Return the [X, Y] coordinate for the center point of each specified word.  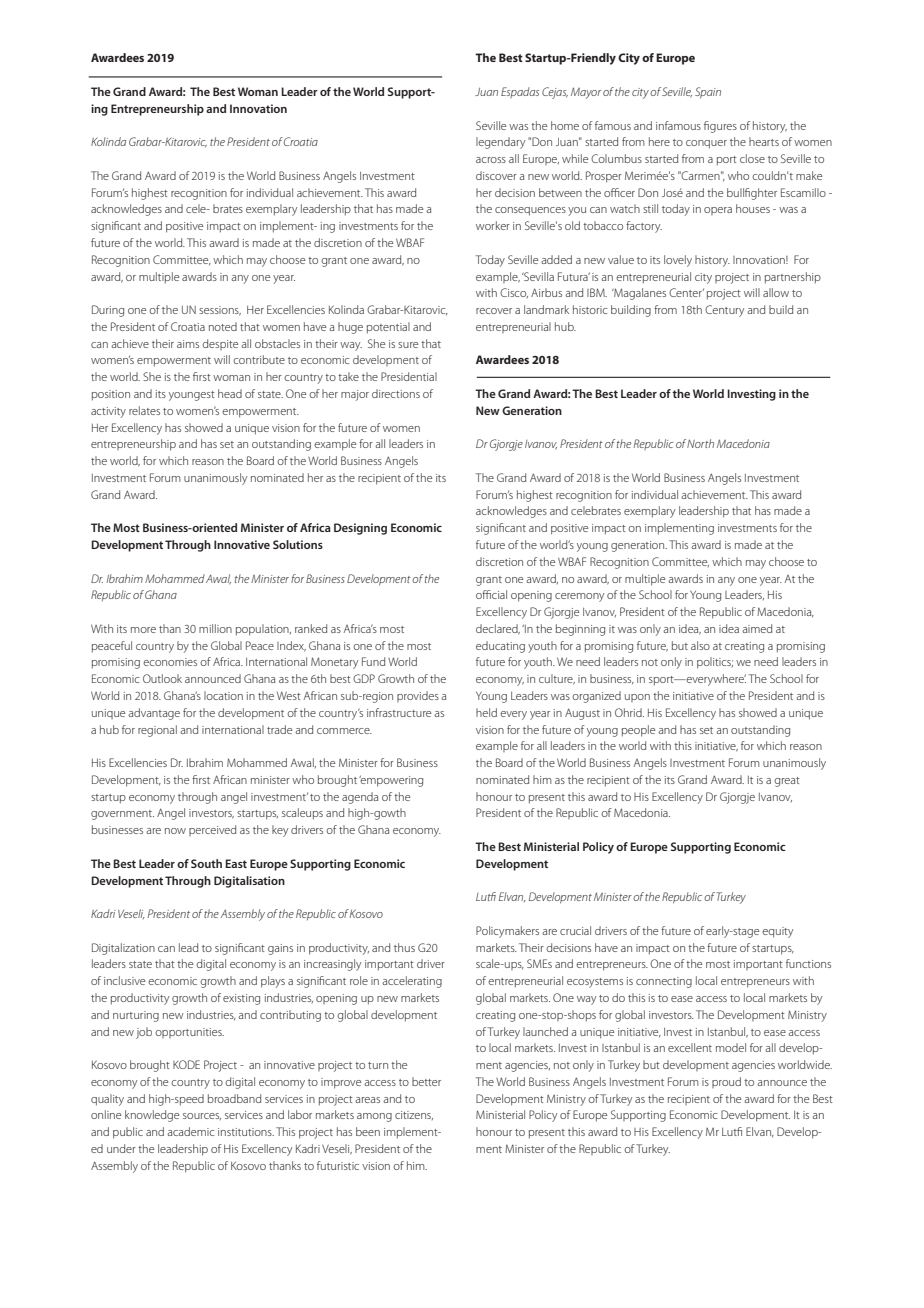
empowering [391, 781]
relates [144, 410]
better [426, 1081]
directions [396, 393]
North [700, 443]
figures [720, 127]
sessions [220, 311]
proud [726, 1082]
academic [191, 1131]
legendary [500, 143]
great [787, 782]
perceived [212, 830]
